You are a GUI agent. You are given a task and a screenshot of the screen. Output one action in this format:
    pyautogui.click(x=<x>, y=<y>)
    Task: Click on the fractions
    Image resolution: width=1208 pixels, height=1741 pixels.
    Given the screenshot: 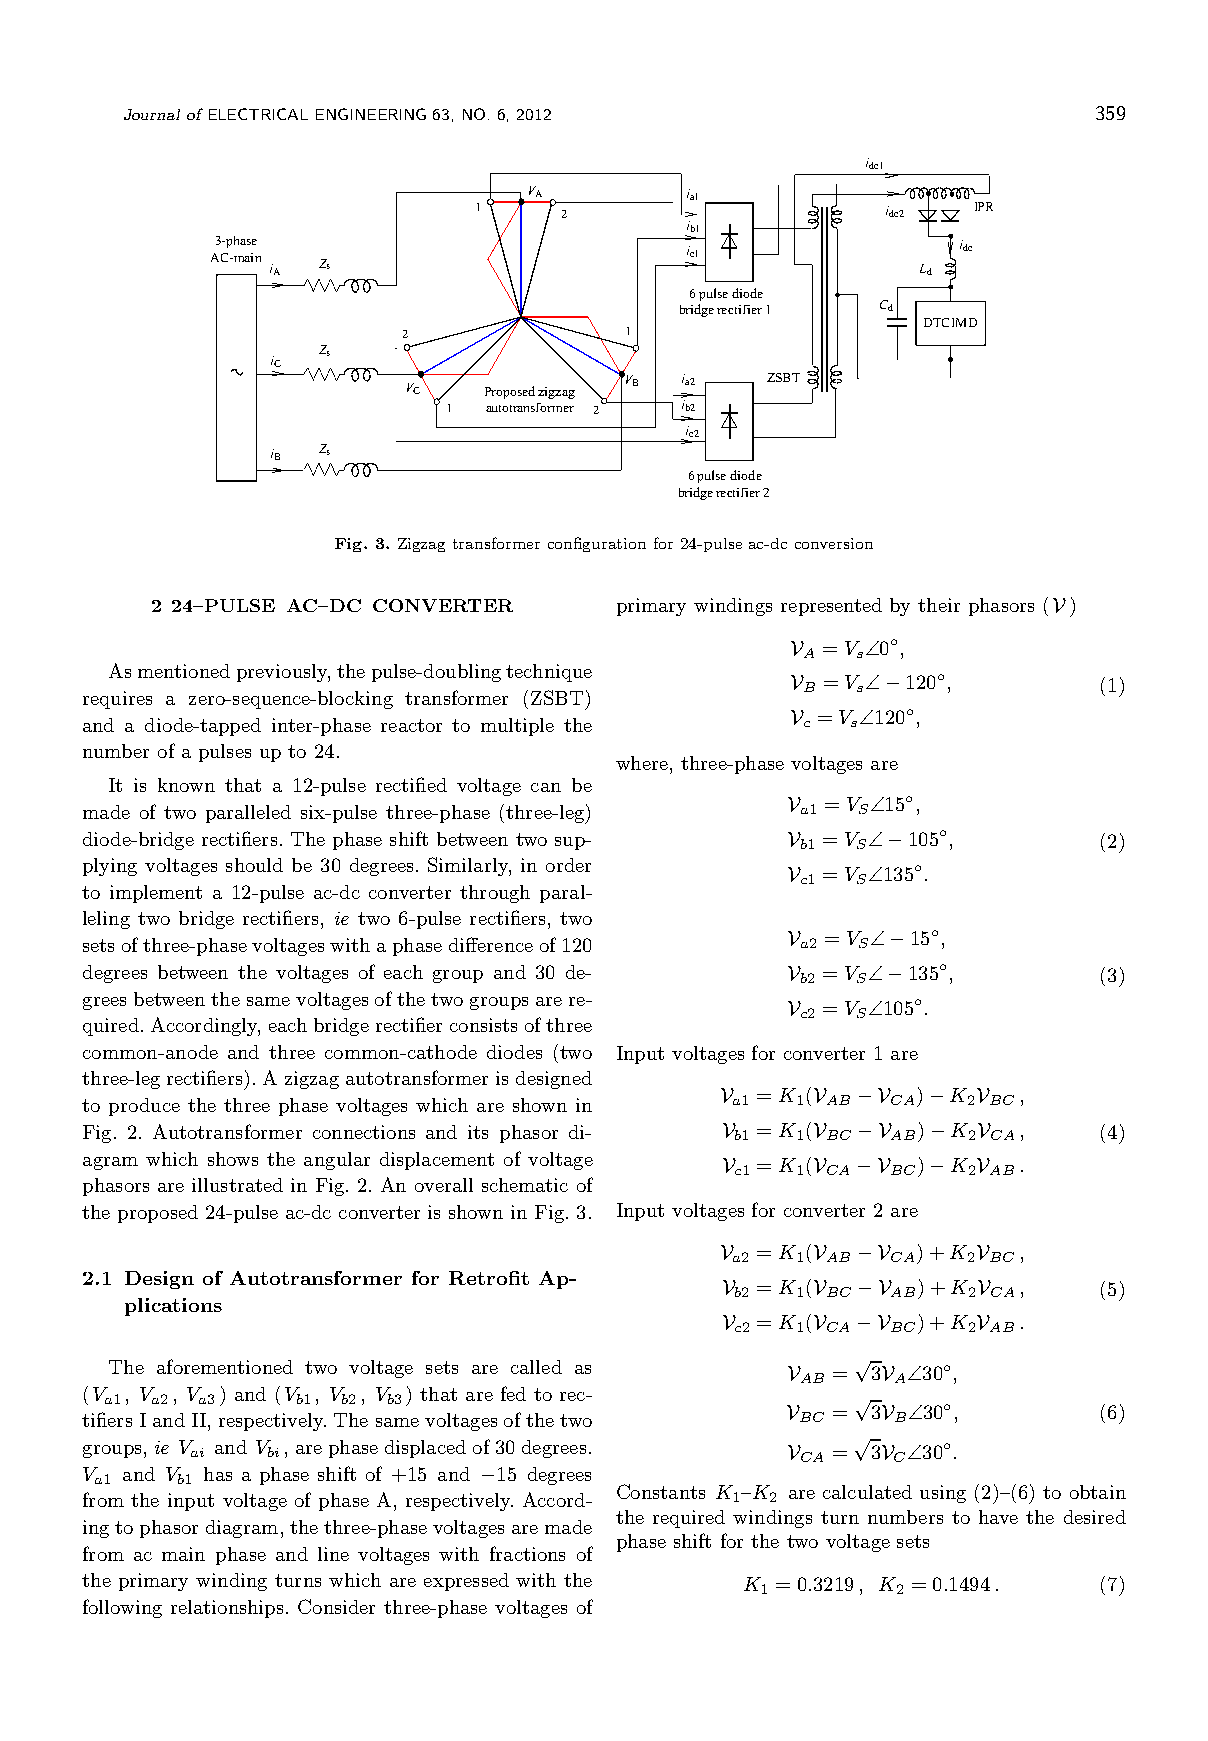 What is the action you would take?
    pyautogui.click(x=527, y=1553)
